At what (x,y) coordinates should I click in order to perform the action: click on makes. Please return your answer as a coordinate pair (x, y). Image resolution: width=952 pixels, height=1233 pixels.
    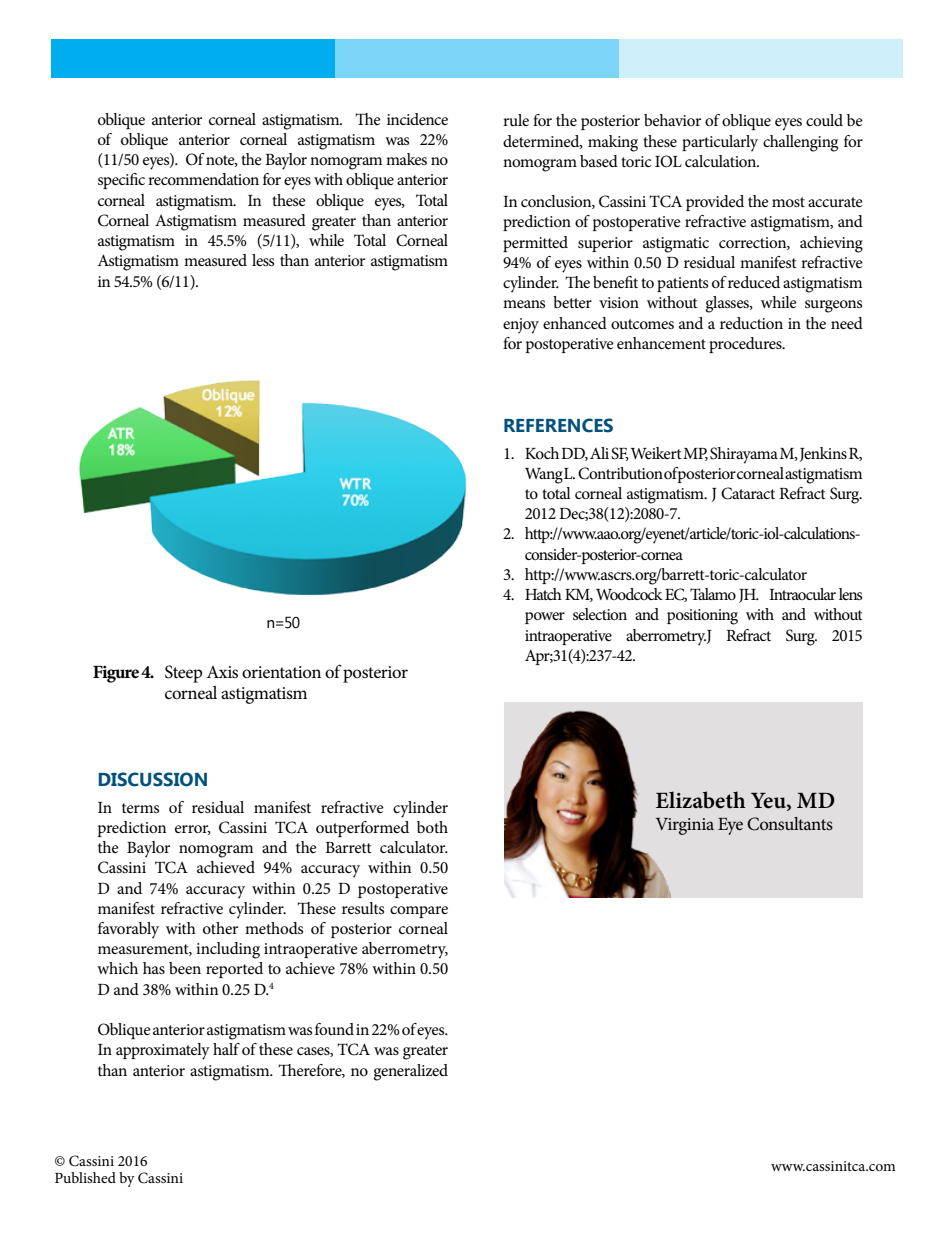
    Looking at the image, I should click on (406, 159).
